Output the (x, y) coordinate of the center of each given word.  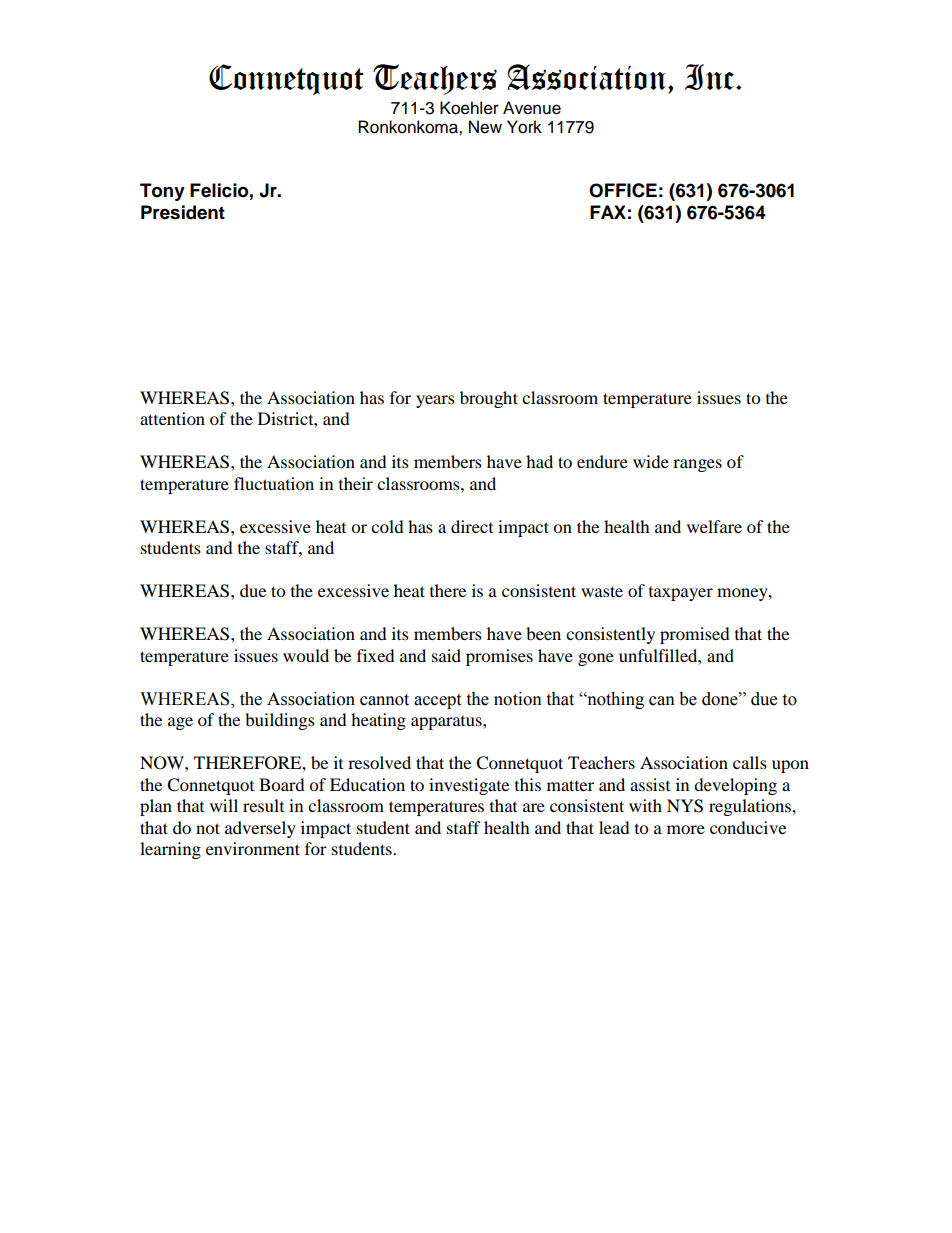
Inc (709, 77)
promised (695, 635)
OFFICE (623, 190)
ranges (697, 465)
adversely (260, 829)
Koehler (469, 108)
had (539, 461)
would (306, 655)
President (183, 212)
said (446, 655)
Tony (162, 192)
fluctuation (274, 483)
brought (489, 399)
